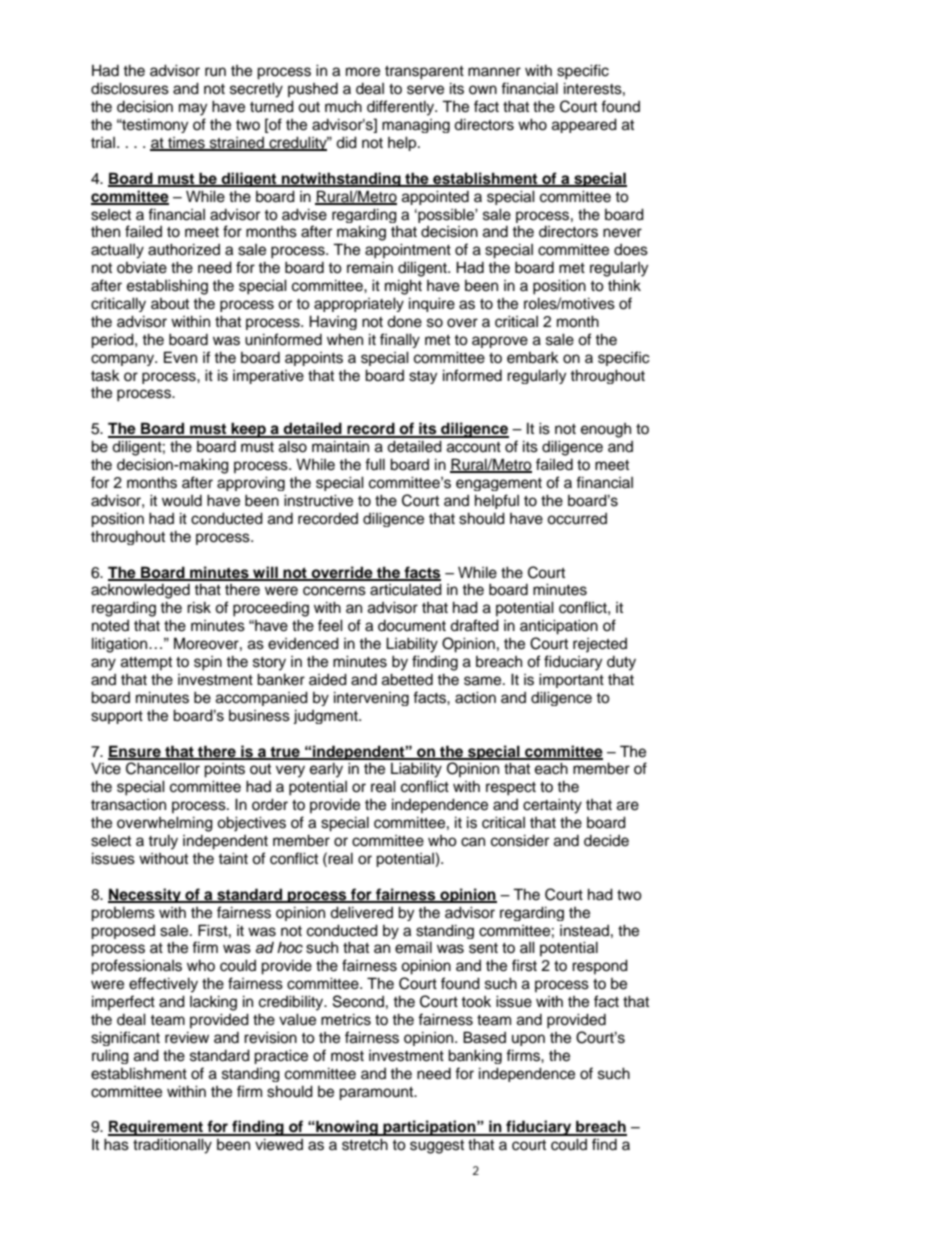 The image size is (952, 1233). I want to click on appeared, so click(584, 125).
